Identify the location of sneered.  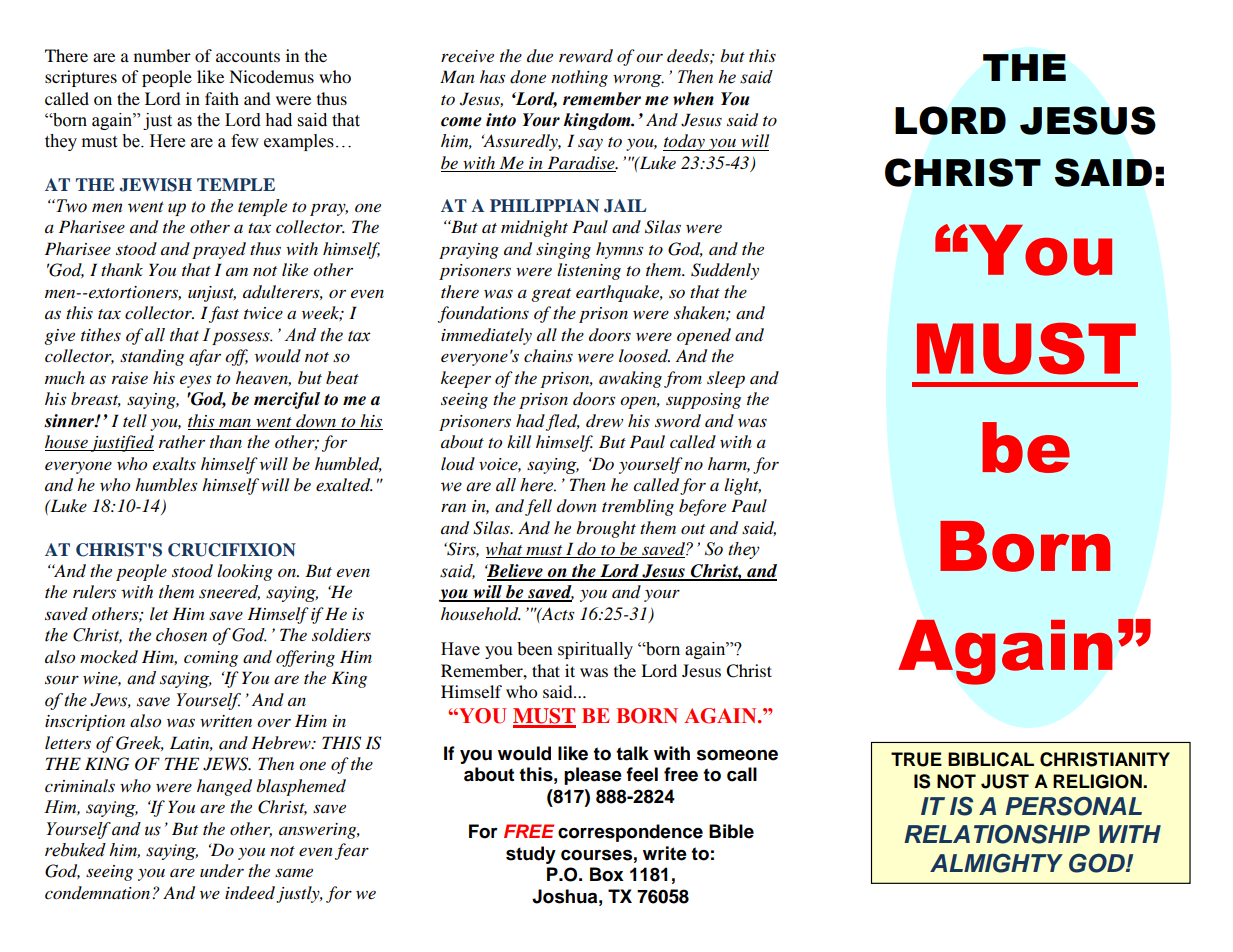
(229, 592).
